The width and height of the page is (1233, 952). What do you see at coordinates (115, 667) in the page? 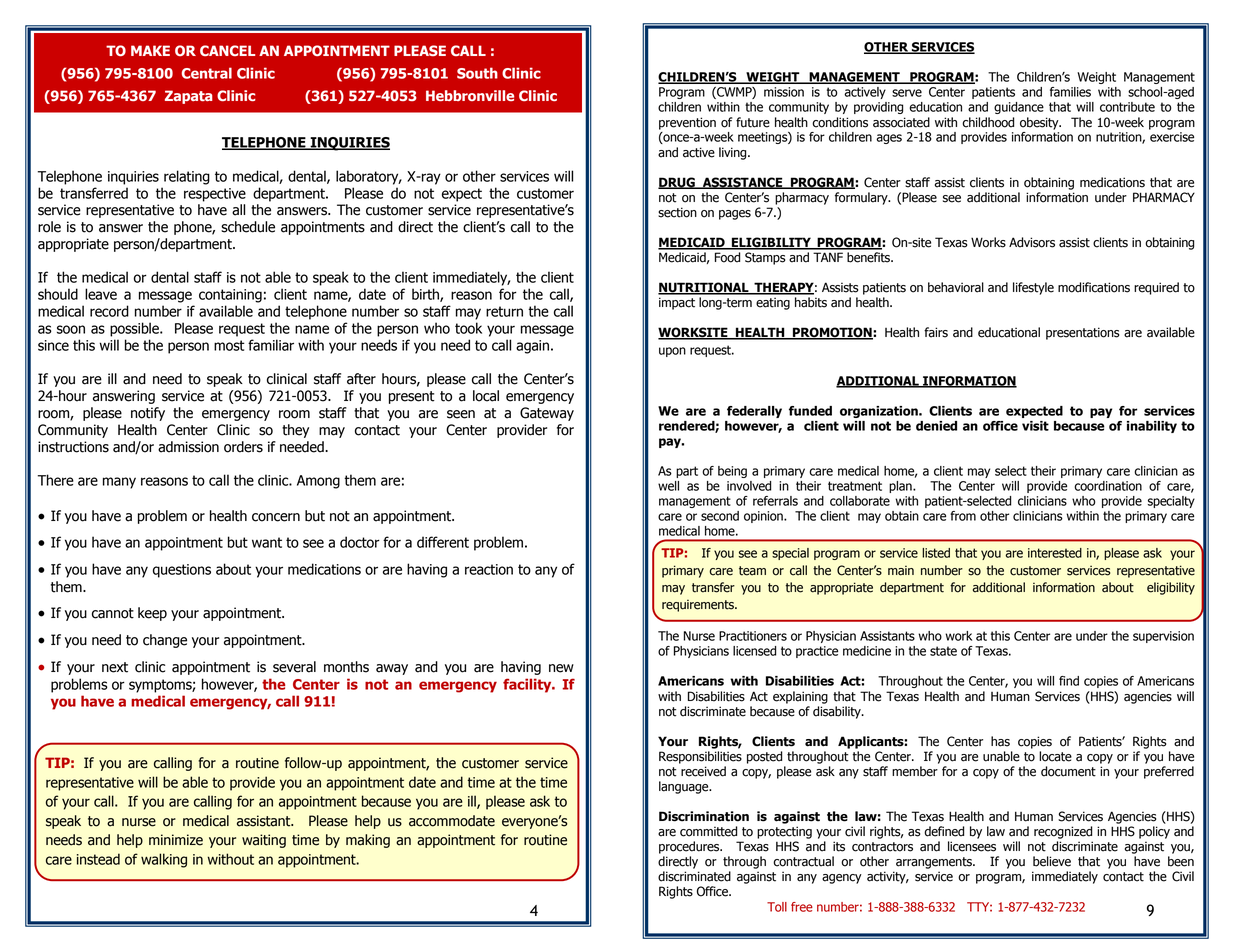
I see `next` at bounding box center [115, 667].
